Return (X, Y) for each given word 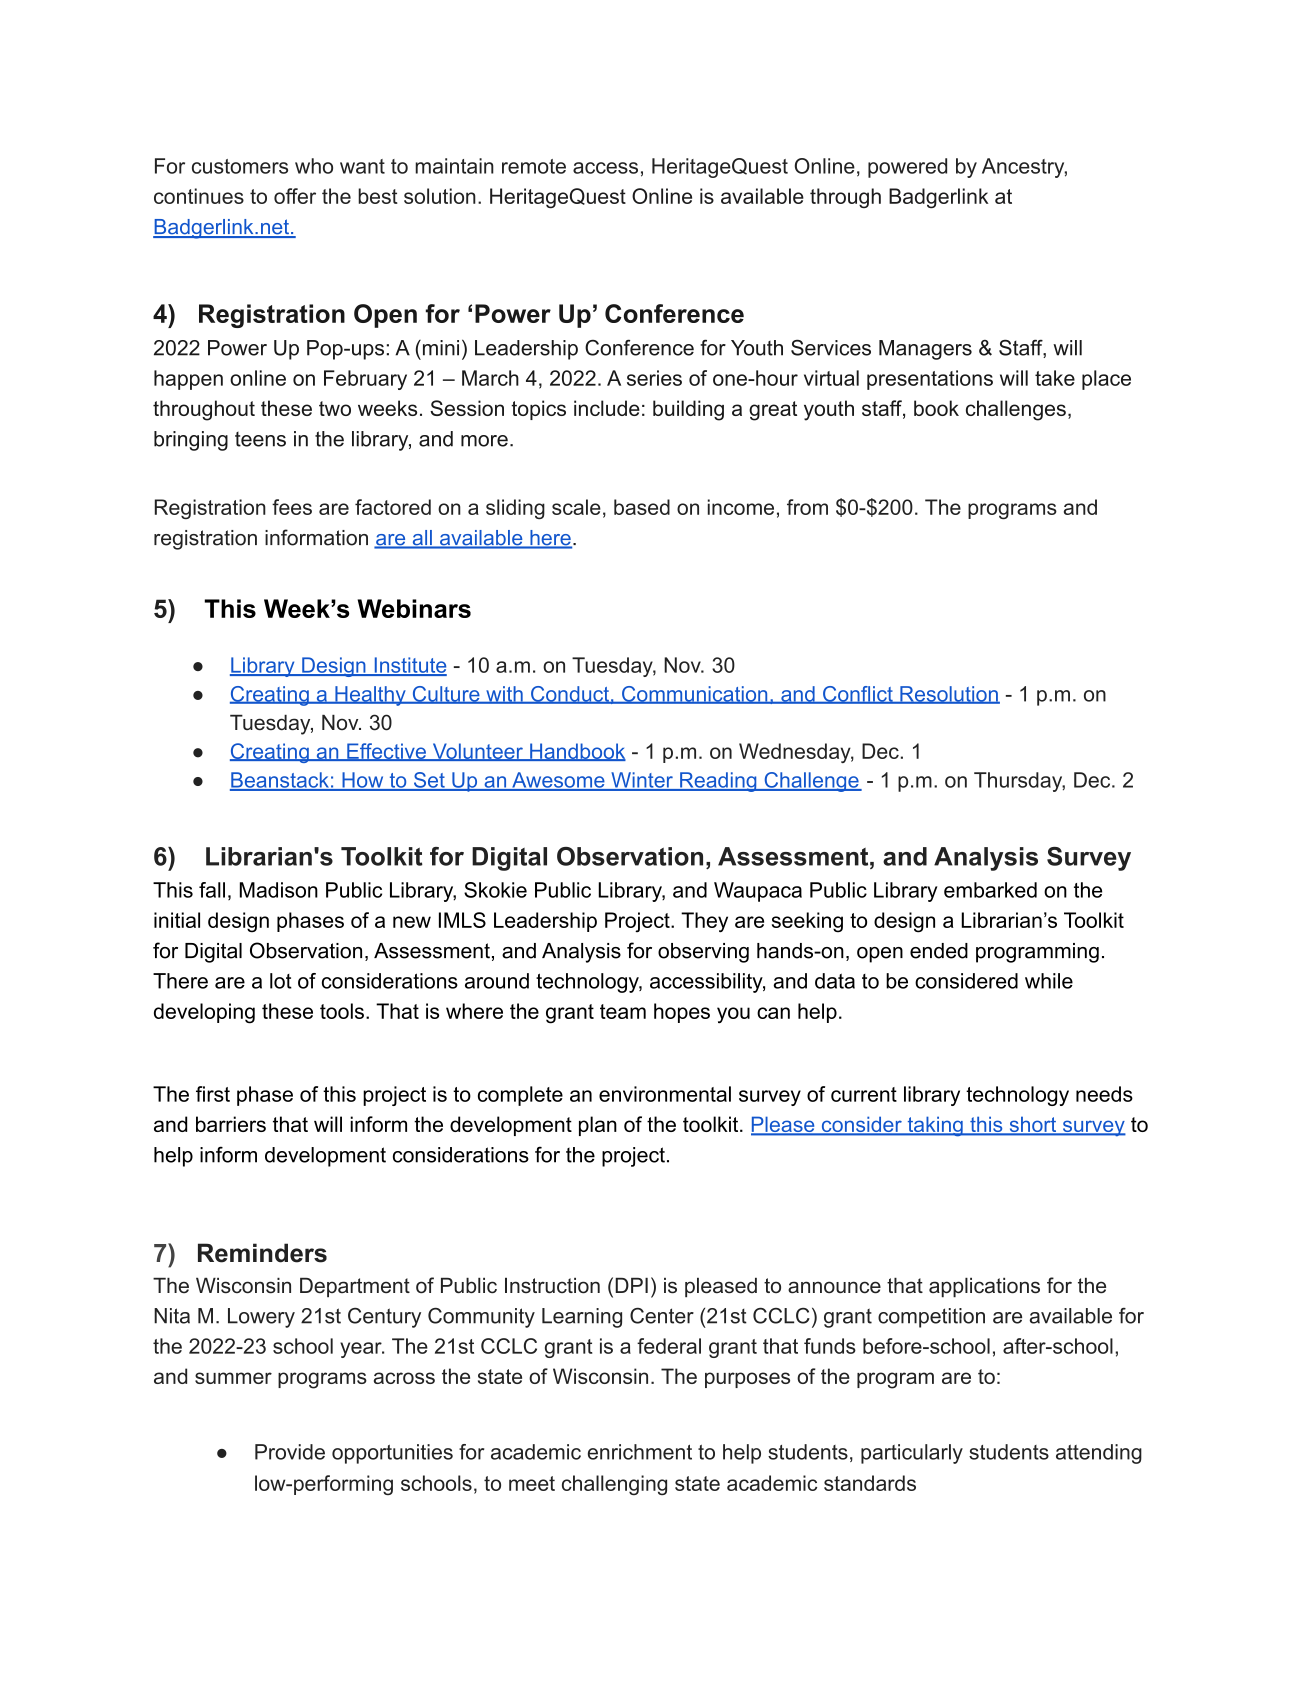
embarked (990, 890)
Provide (290, 1452)
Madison (279, 890)
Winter (642, 781)
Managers (925, 350)
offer (295, 196)
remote (534, 166)
